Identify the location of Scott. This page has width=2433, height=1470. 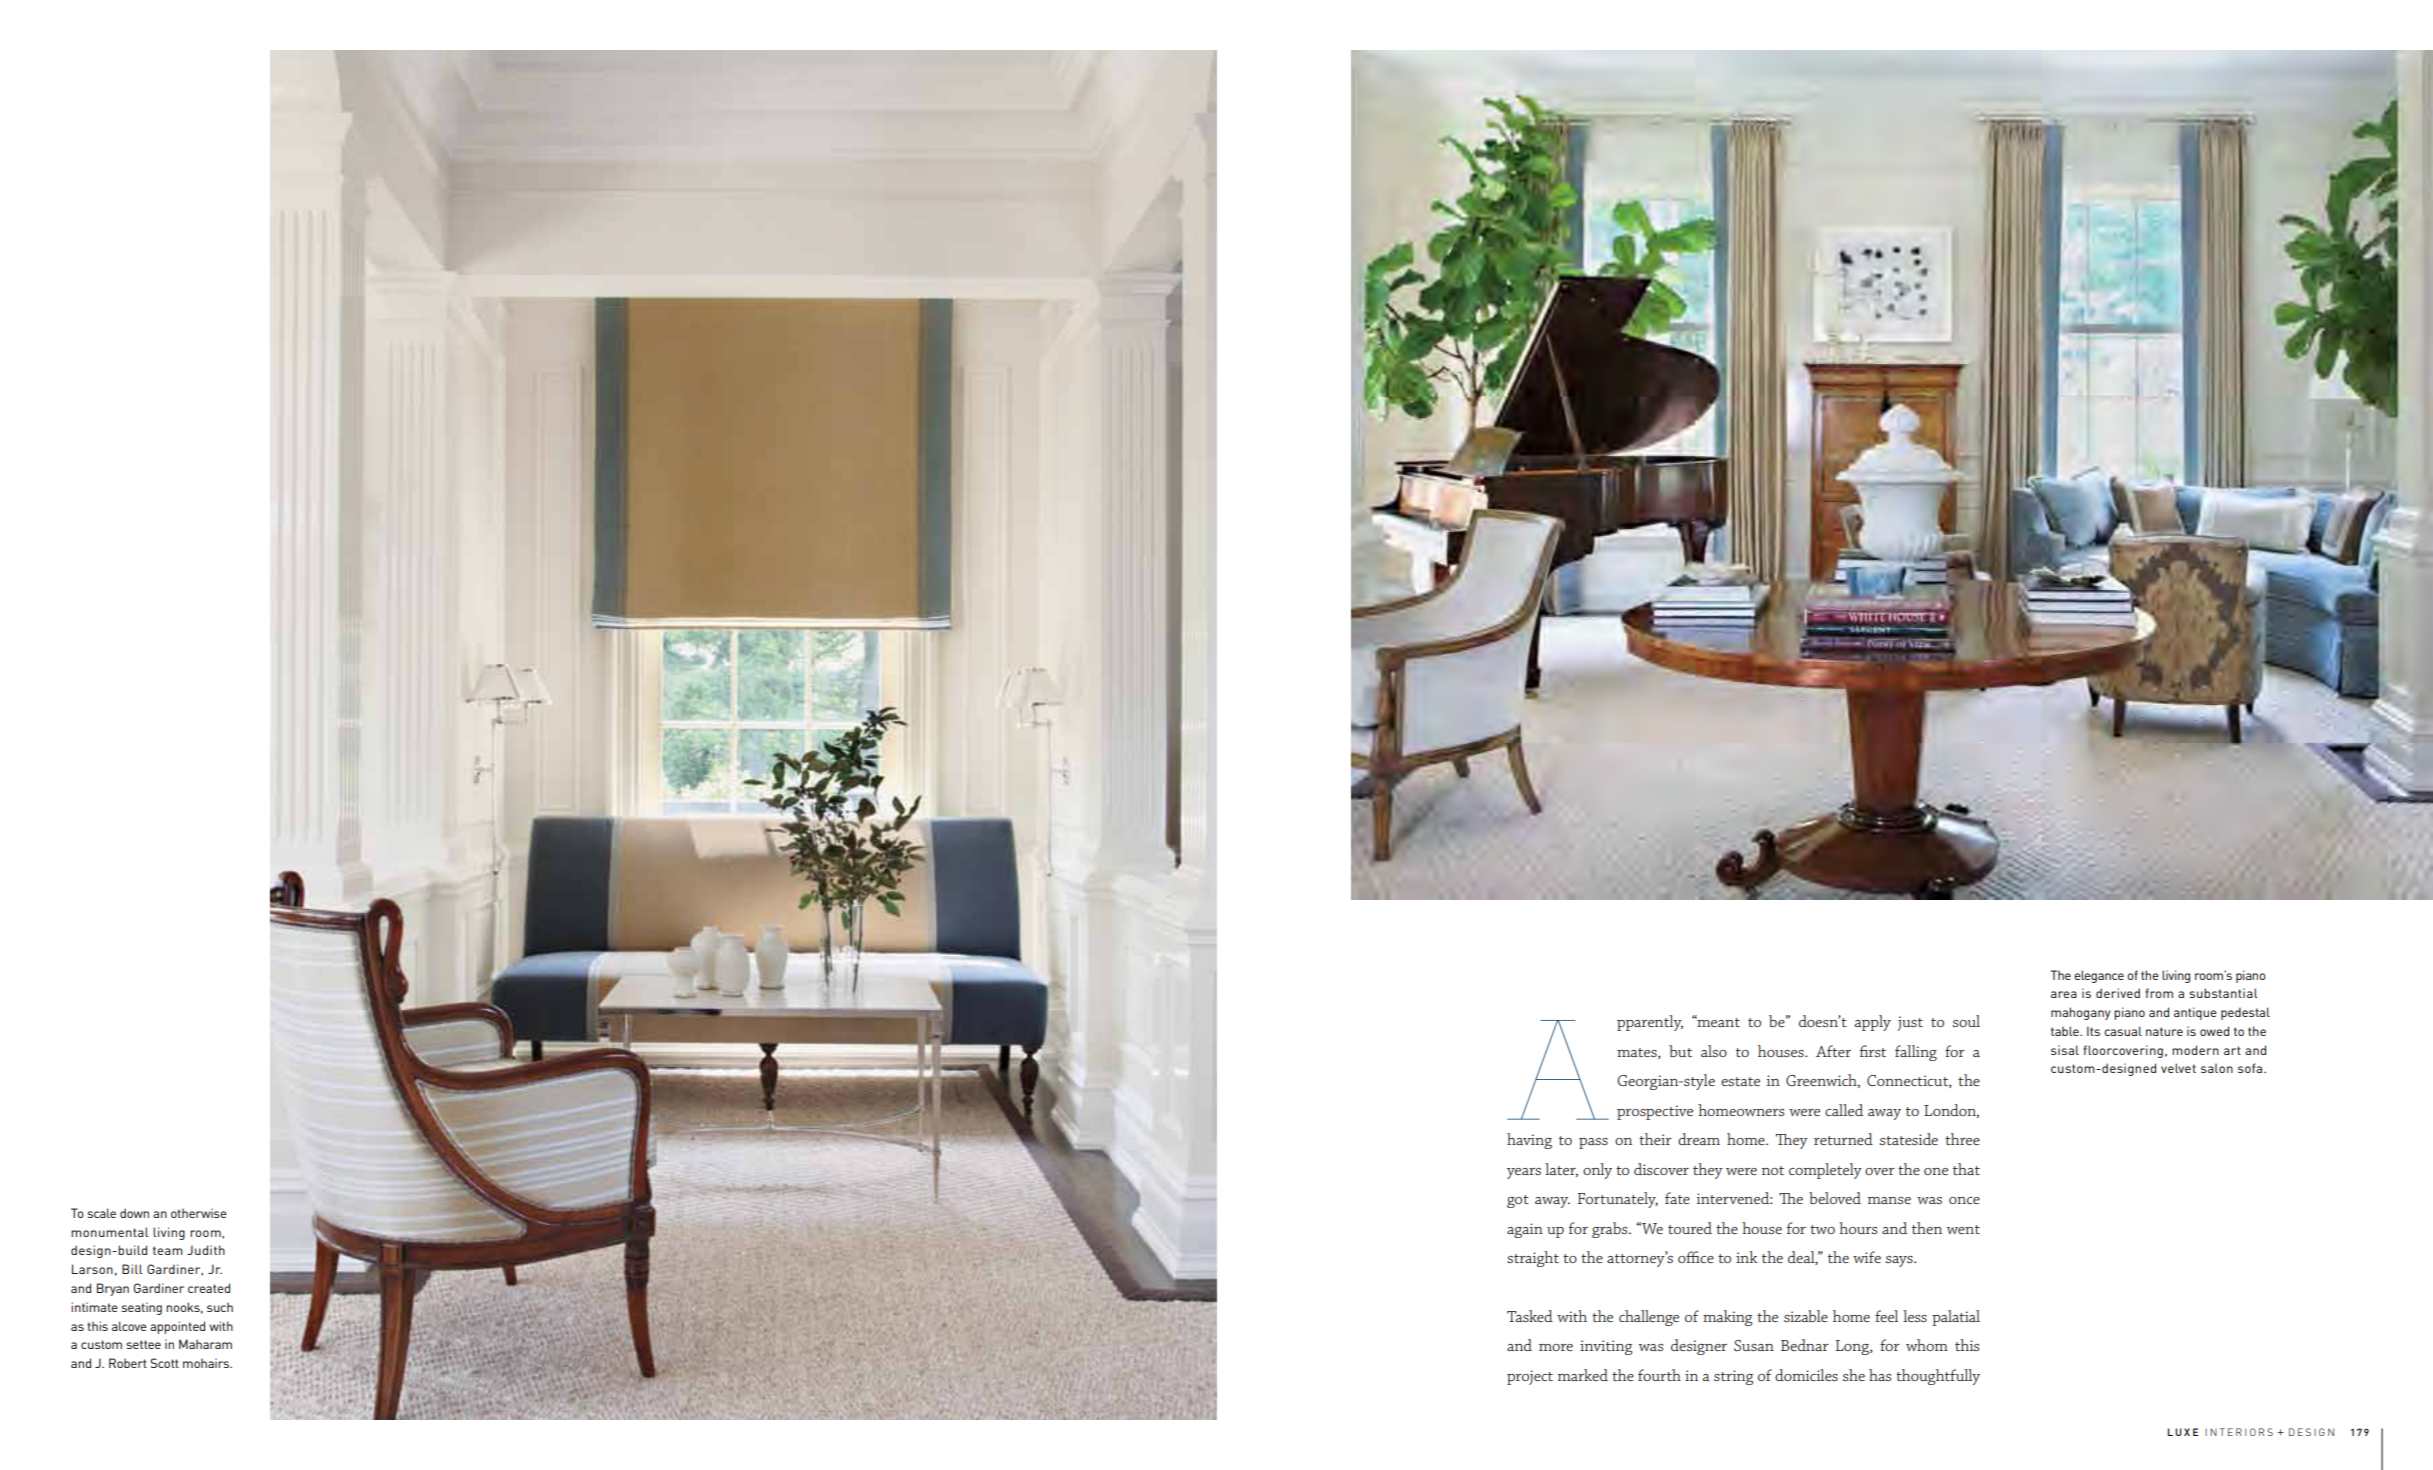
(164, 1363).
